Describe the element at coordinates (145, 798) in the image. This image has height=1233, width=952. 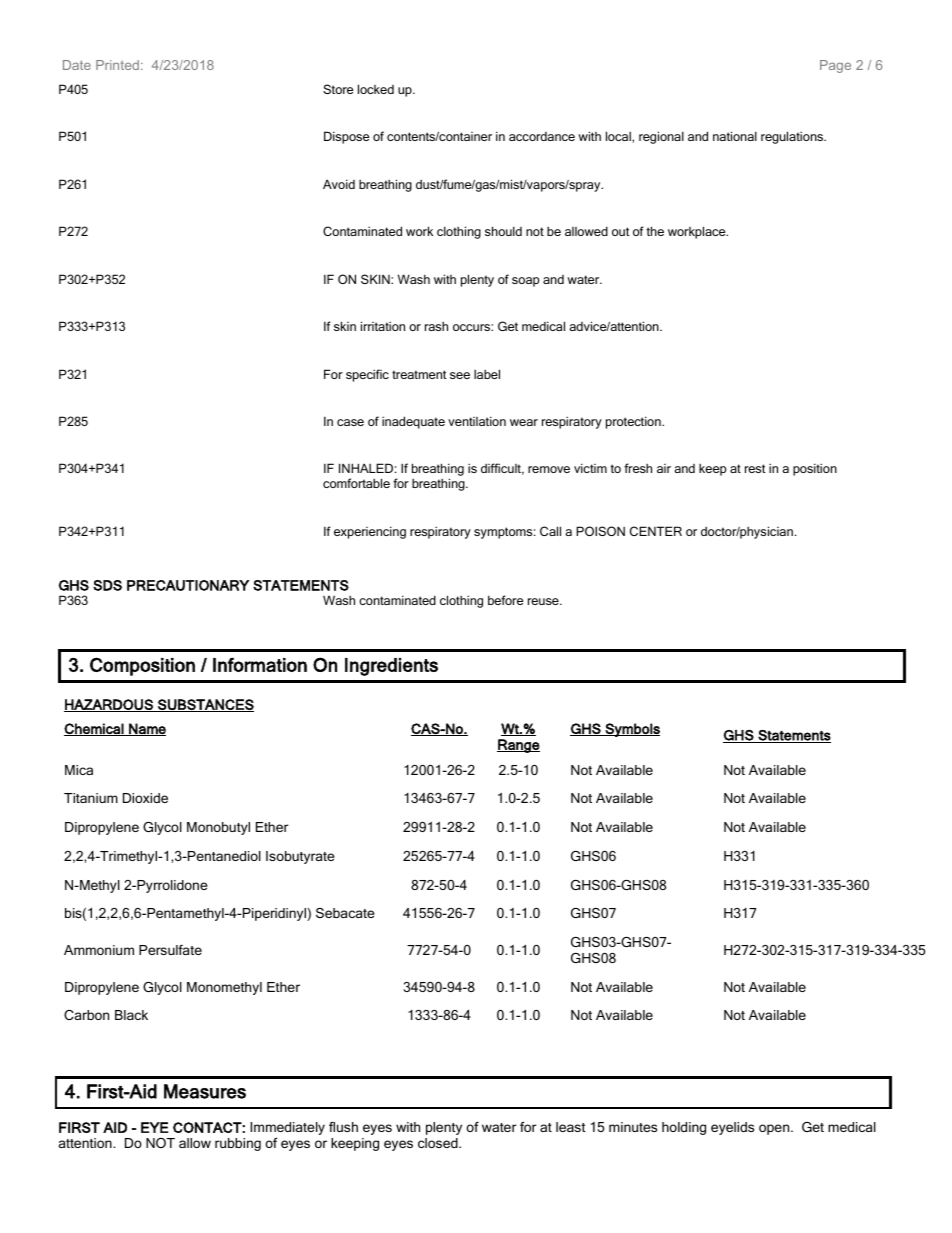
I see `Dioxide` at that location.
